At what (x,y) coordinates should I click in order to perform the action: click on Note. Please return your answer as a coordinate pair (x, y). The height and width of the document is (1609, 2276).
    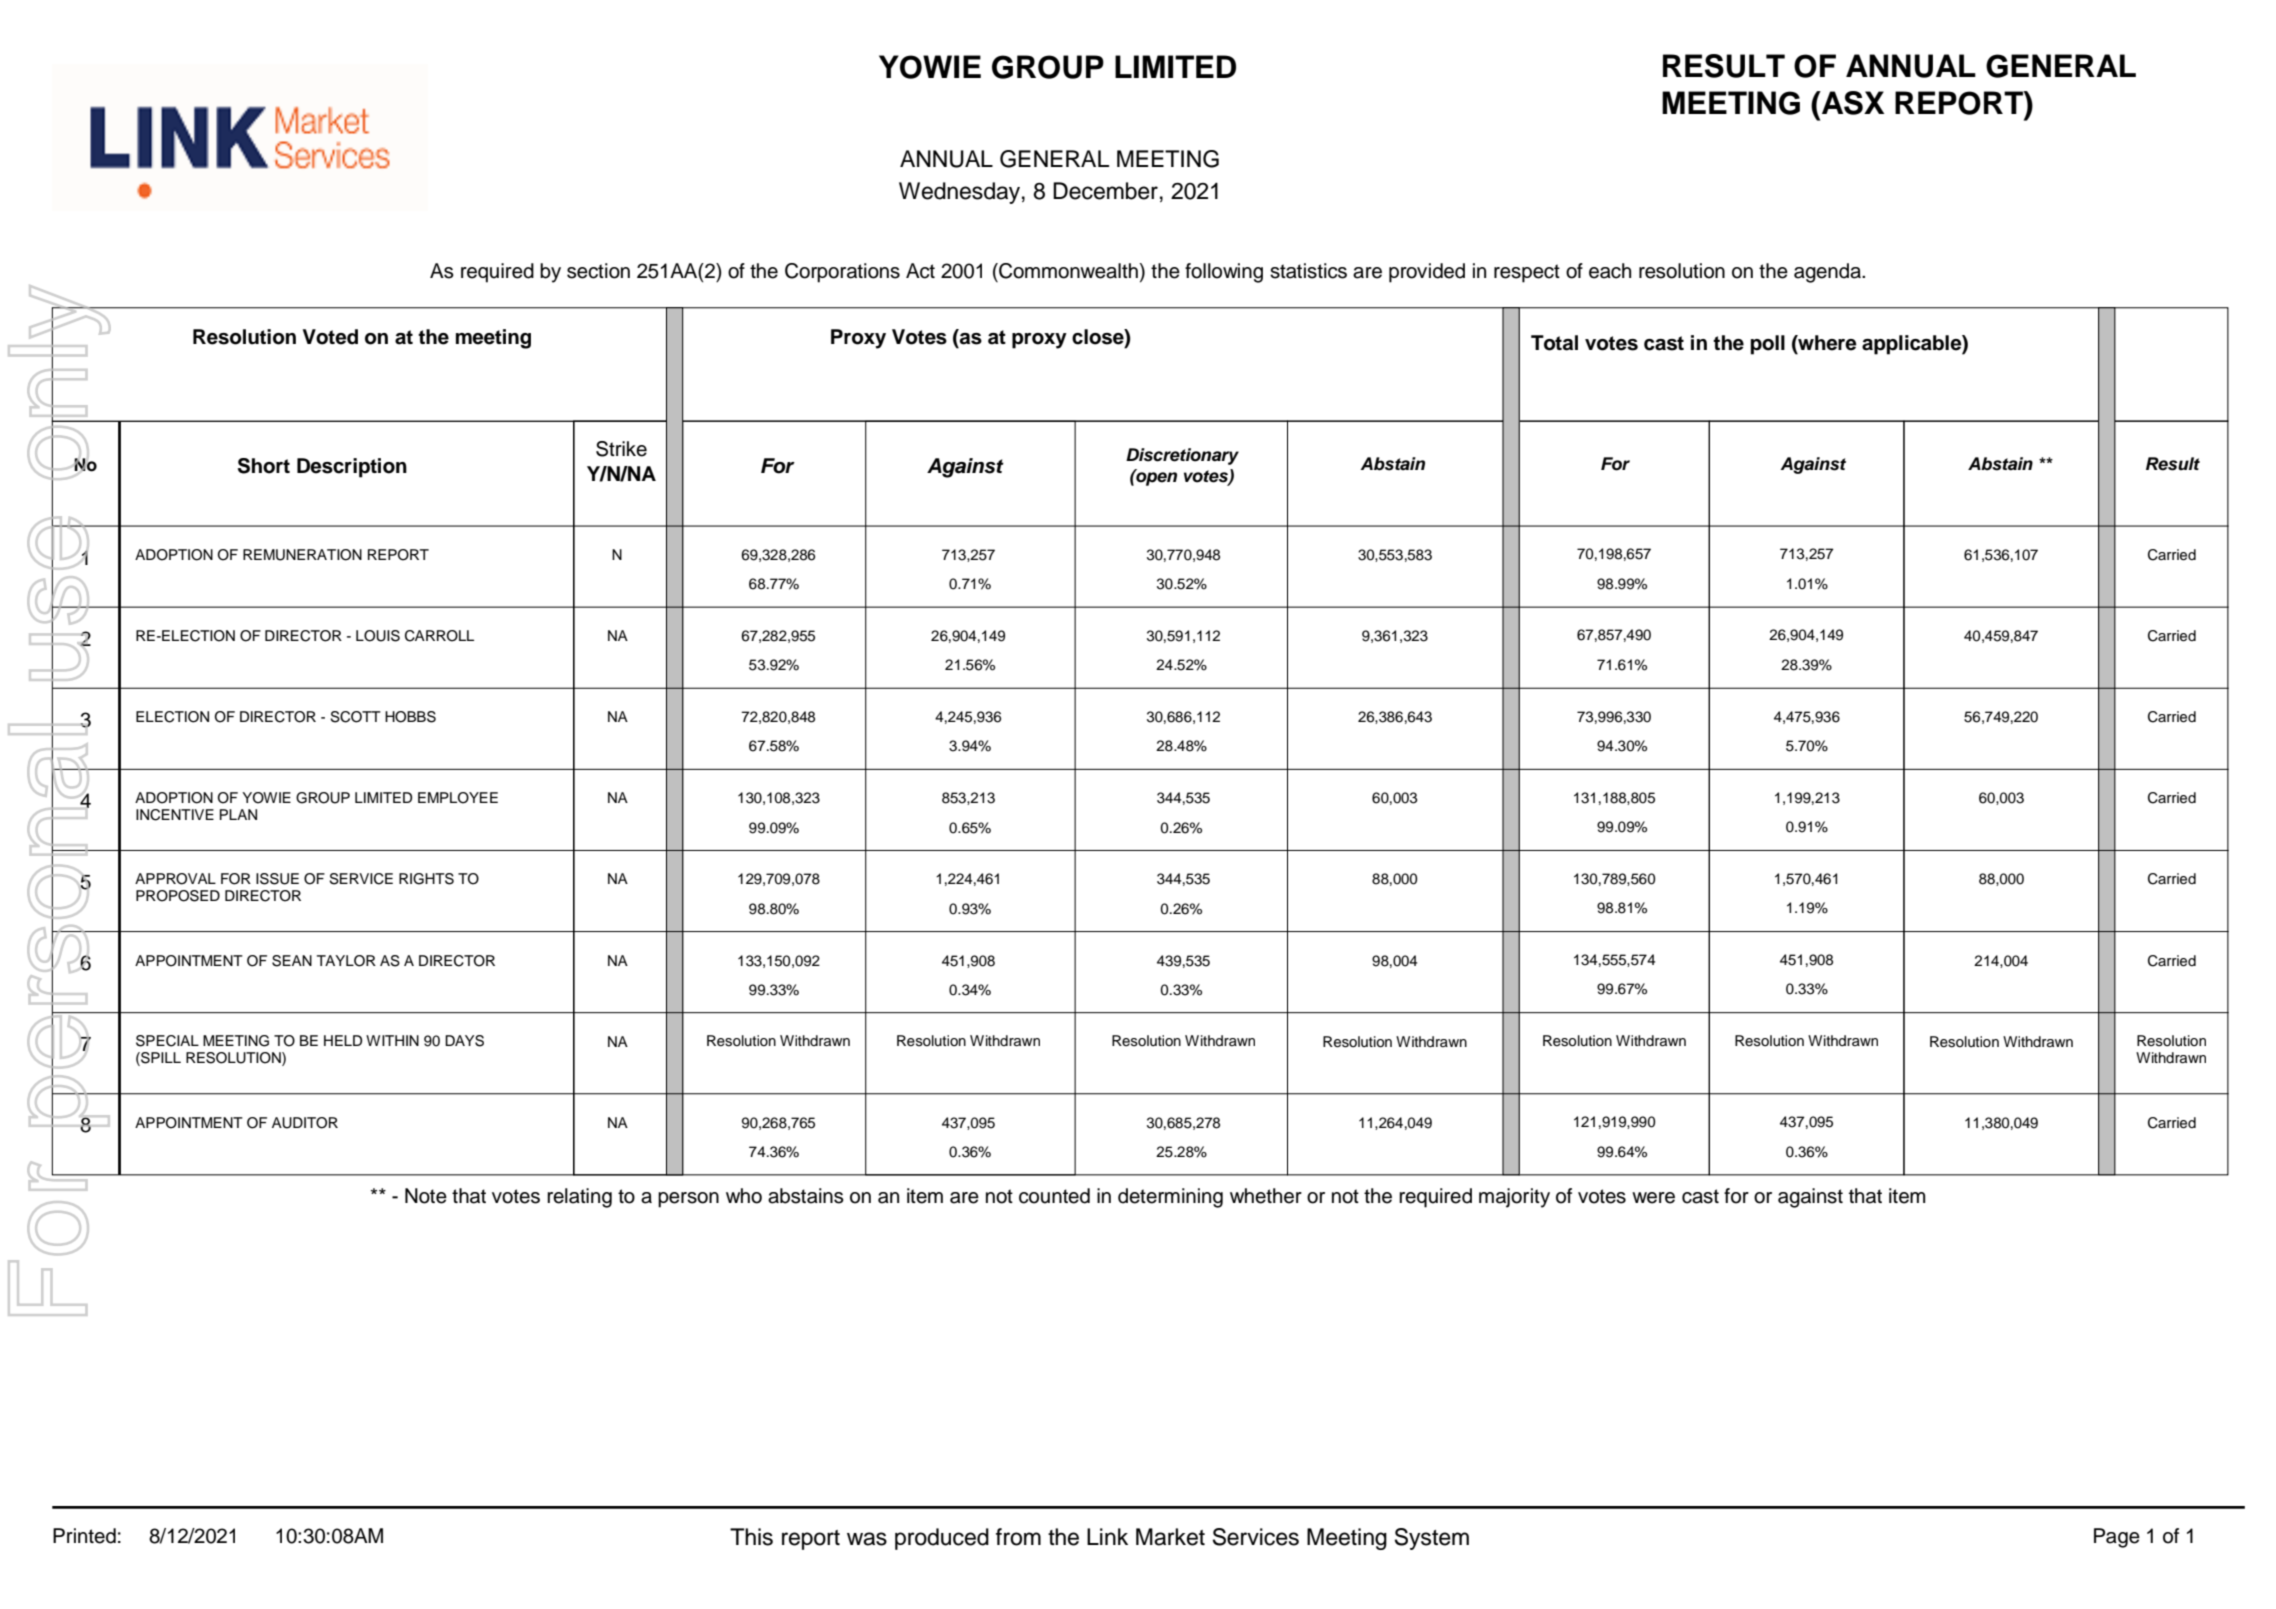
    Looking at the image, I should click on (426, 1196).
